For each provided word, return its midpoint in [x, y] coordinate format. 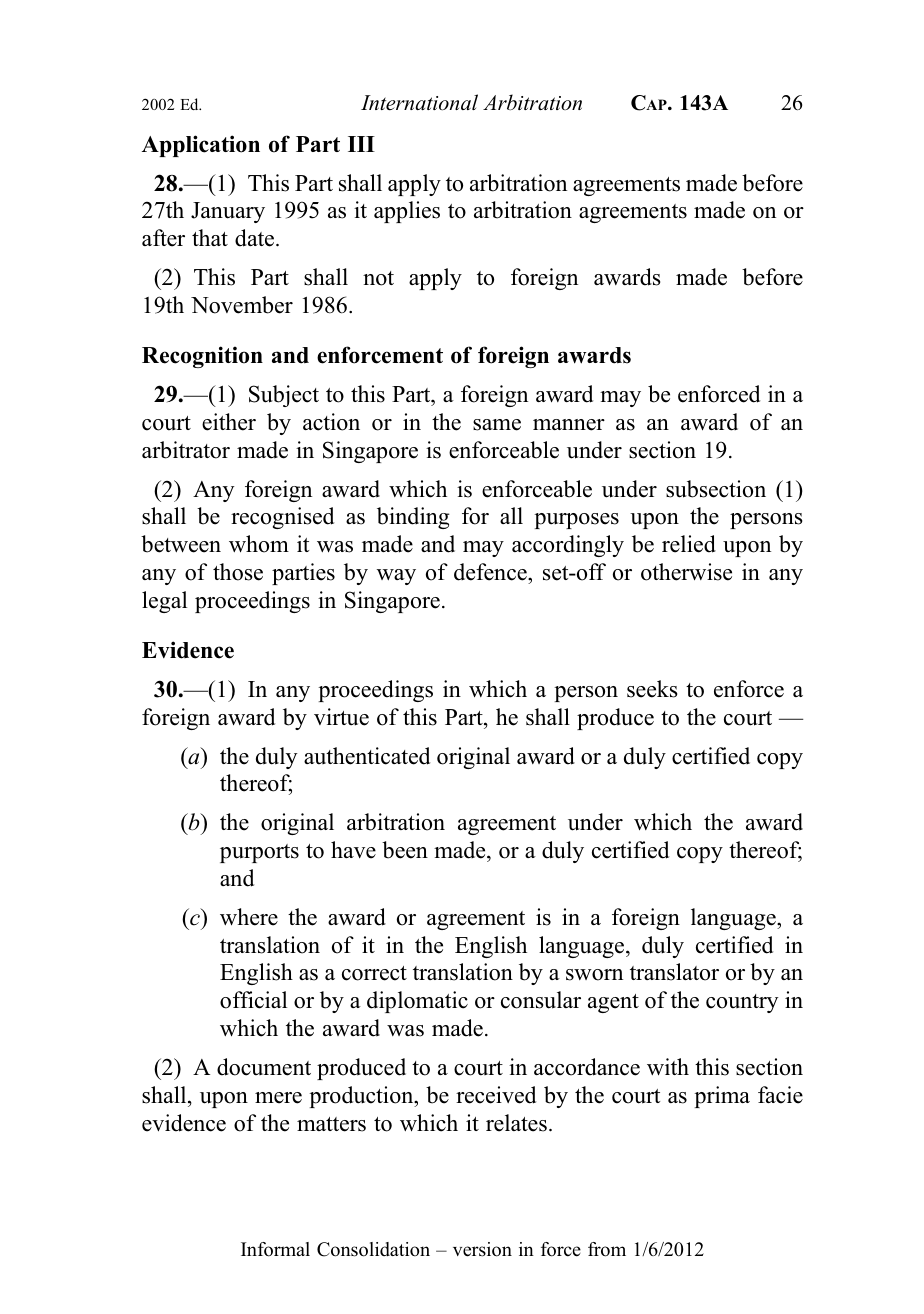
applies [407, 212]
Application [201, 146]
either [229, 422]
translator [674, 972]
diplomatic [417, 1002]
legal [164, 602]
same [497, 425]
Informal [275, 1249]
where [249, 917]
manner [569, 425]
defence [491, 572]
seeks [652, 689]
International [419, 102]
